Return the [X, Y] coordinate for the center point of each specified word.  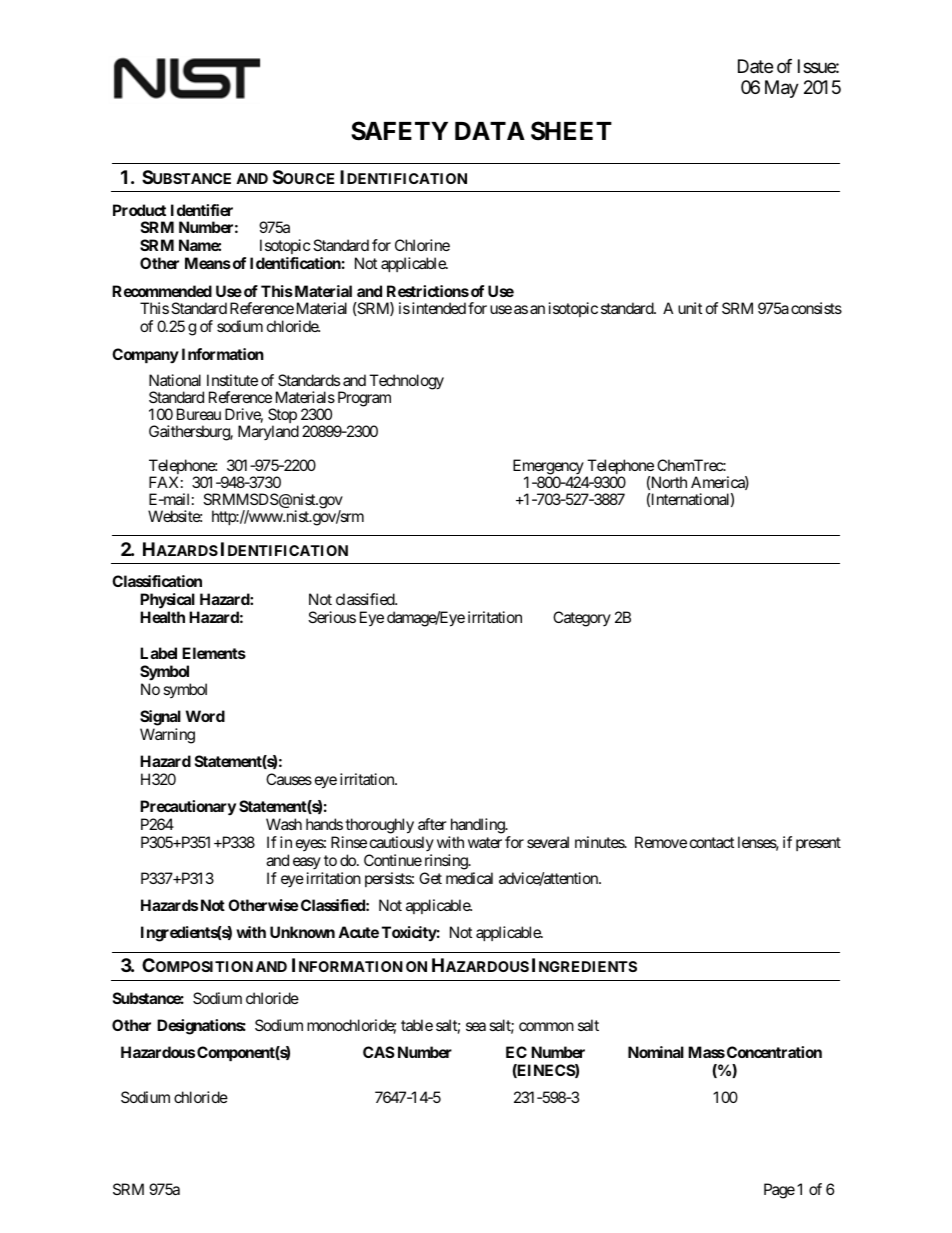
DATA [490, 131]
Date [755, 66]
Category [582, 619]
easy [307, 863]
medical [469, 878]
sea [476, 1026]
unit [690, 308]
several [548, 842]
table [417, 1025]
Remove [661, 842]
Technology [406, 382]
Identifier [202, 210]
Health [162, 617]
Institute [232, 380]
